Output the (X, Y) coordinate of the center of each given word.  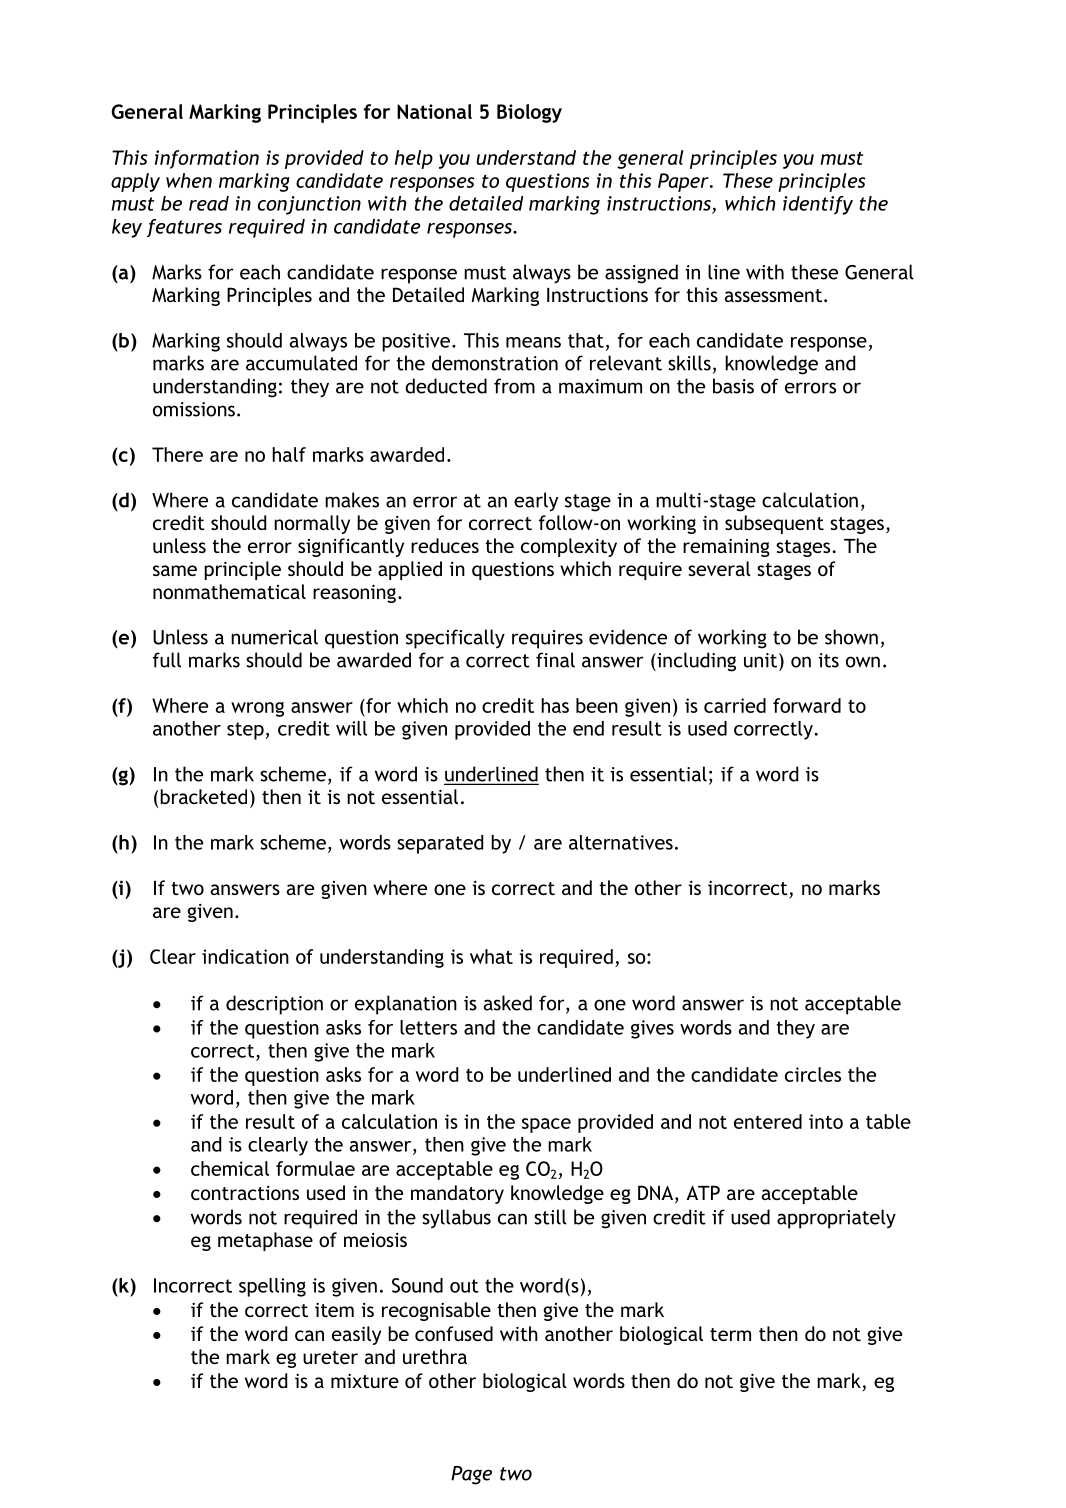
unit (762, 660)
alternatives (621, 842)
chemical (230, 1168)
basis (733, 386)
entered (768, 1121)
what (491, 956)
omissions (194, 409)
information (207, 159)
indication (245, 956)
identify (818, 205)
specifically (455, 639)
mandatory (457, 1194)
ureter (330, 1357)
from (514, 386)
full (167, 660)
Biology (529, 113)
